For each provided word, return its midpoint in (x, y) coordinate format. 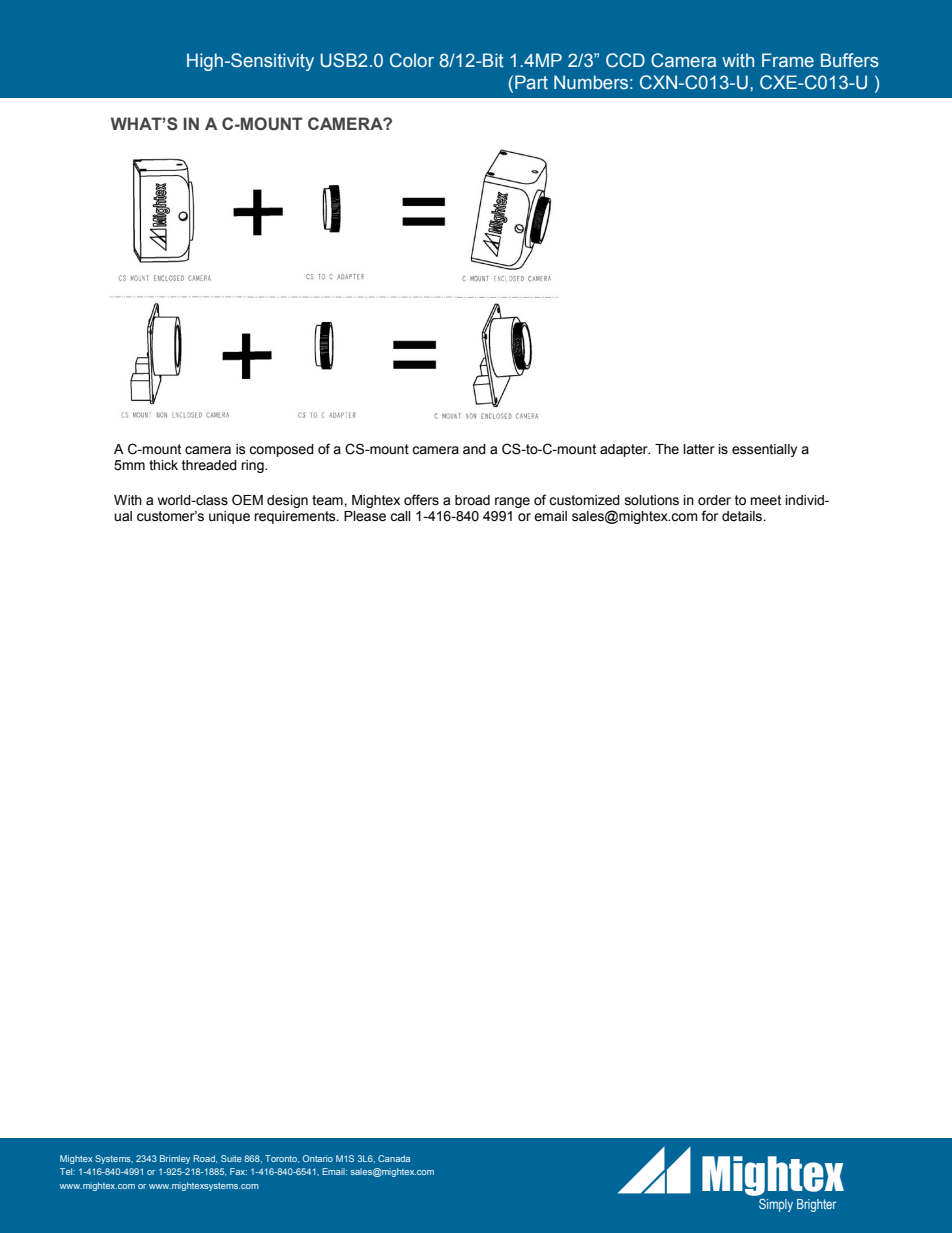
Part (531, 82)
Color (412, 60)
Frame (788, 60)
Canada (394, 1158)
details (743, 516)
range (512, 502)
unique (229, 517)
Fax (238, 1171)
